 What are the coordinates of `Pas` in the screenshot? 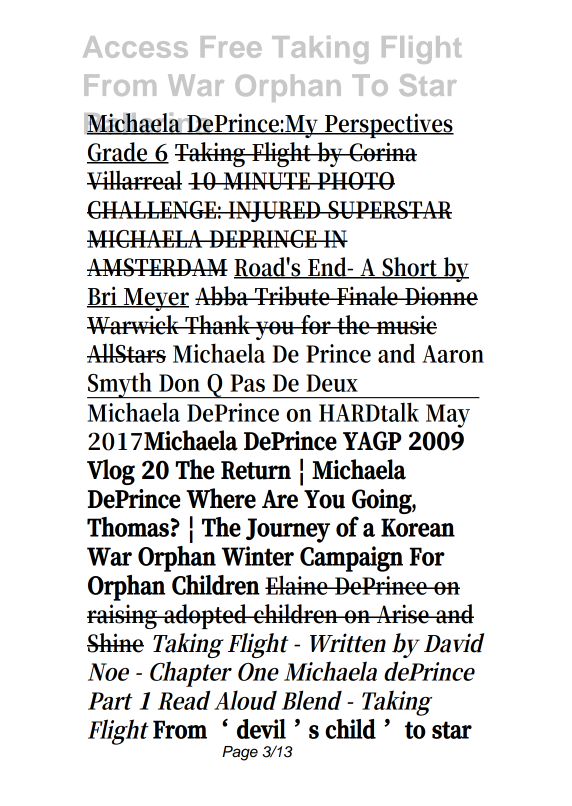 It's located at (247, 383).
